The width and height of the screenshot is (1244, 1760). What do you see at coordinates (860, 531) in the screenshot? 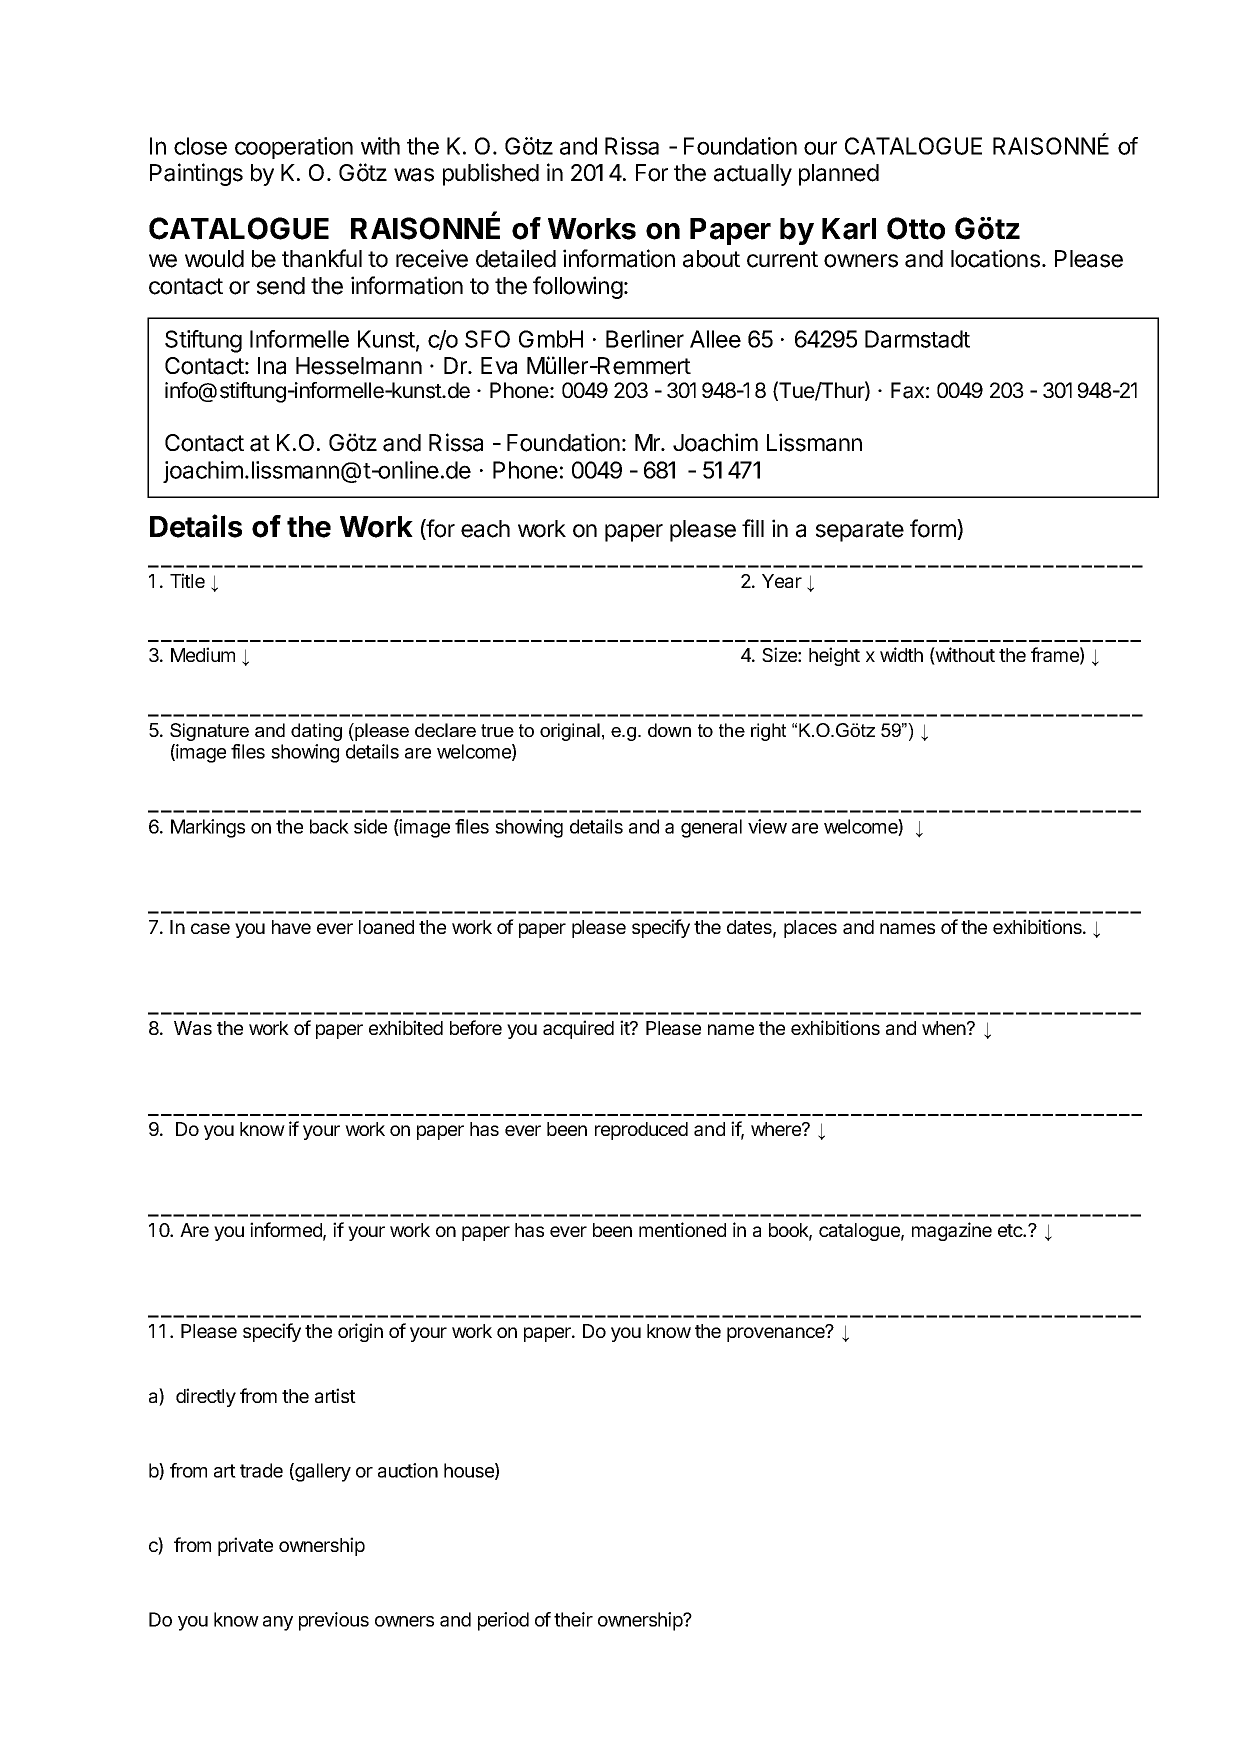
I see `separate` at bounding box center [860, 531].
